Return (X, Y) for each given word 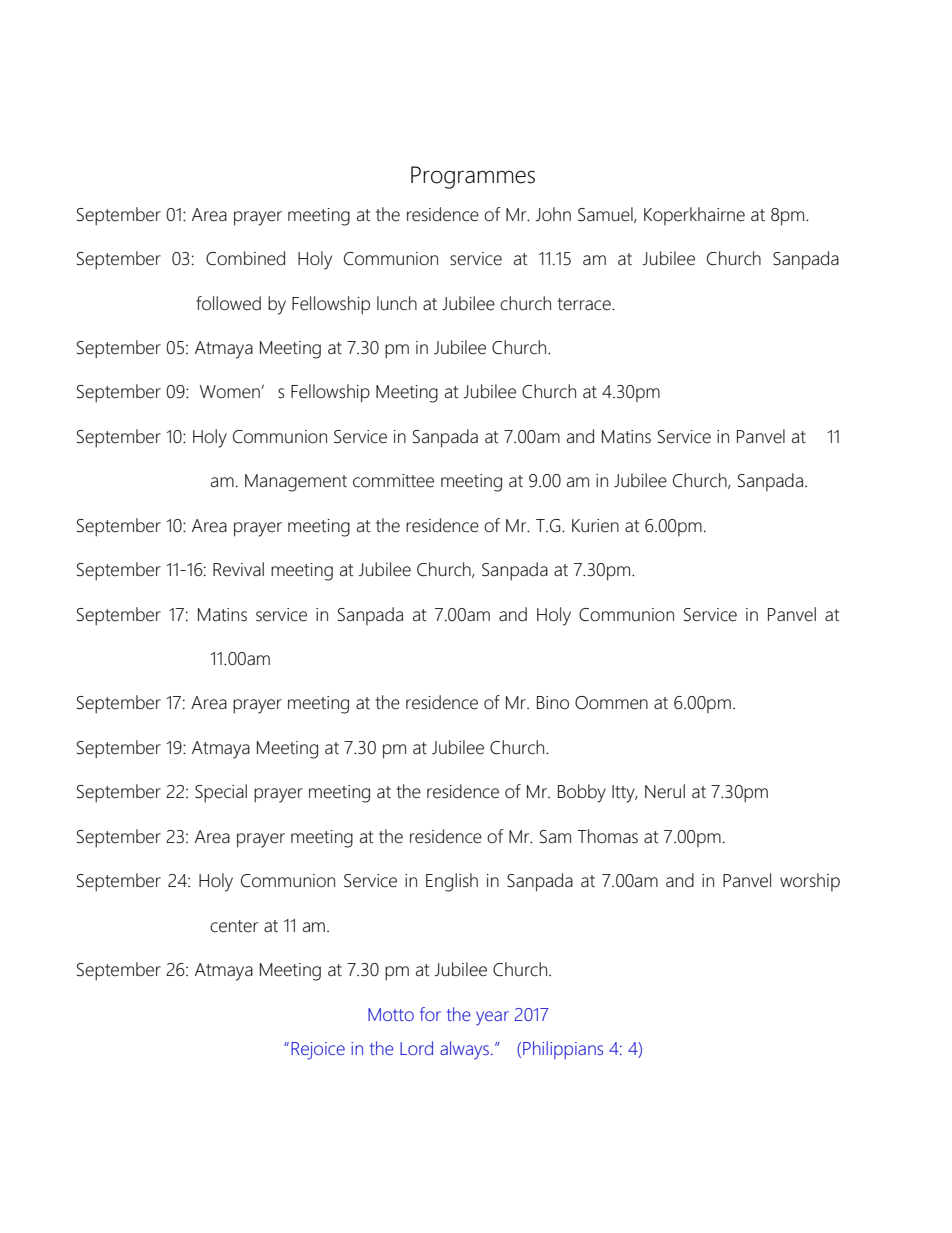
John (553, 214)
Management (296, 483)
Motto (391, 1014)
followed (228, 303)
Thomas (607, 836)
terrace (585, 304)
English (452, 882)
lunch (397, 303)
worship (810, 882)
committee (393, 481)
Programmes (473, 177)
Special (221, 793)
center (234, 926)
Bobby (582, 793)
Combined (245, 258)
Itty (624, 794)
